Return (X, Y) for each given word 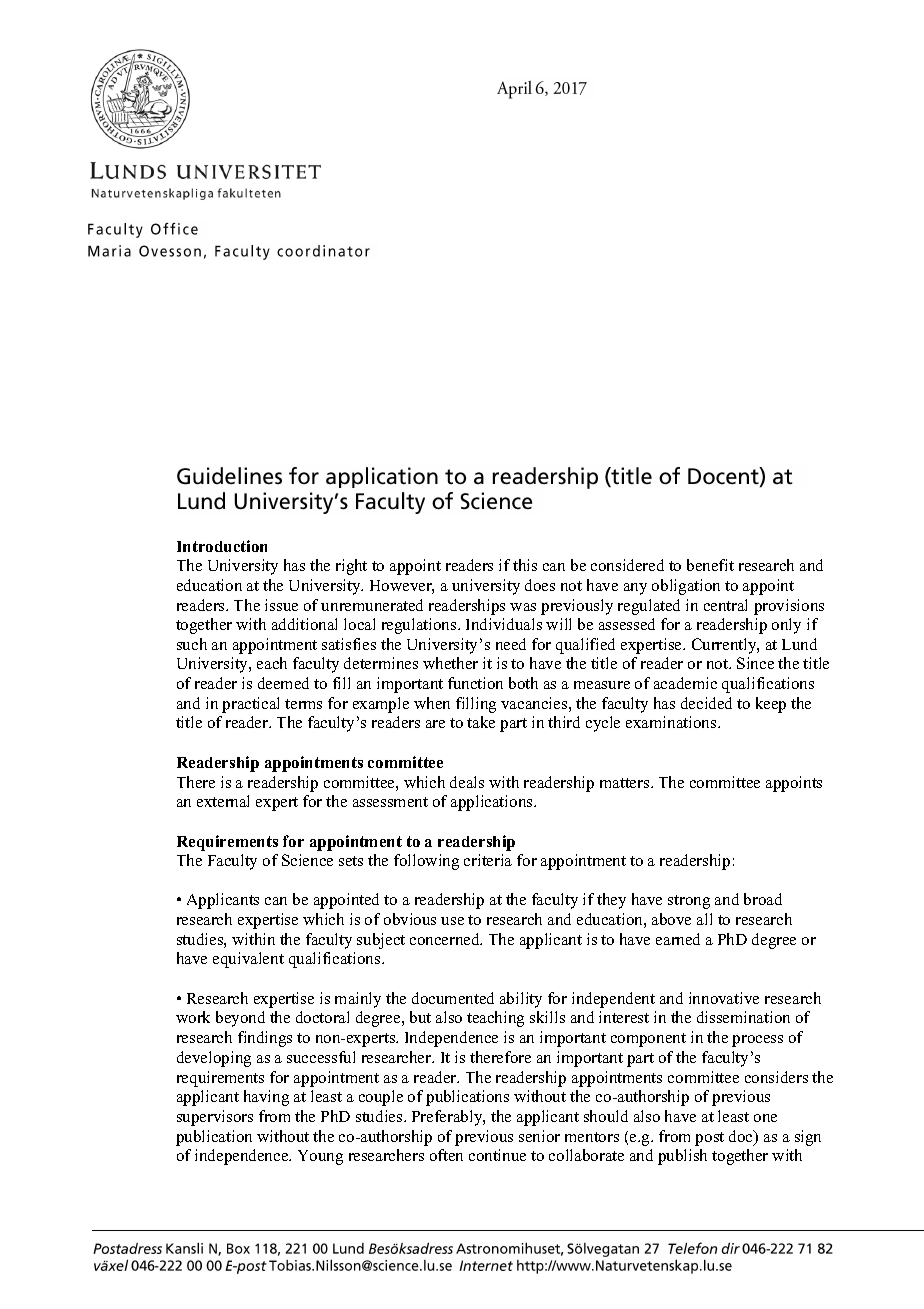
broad (763, 899)
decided (706, 703)
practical (250, 705)
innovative (724, 998)
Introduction (222, 546)
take (481, 722)
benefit (710, 565)
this (525, 565)
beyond (240, 1019)
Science (307, 860)
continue (497, 1155)
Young (320, 1157)
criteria (488, 860)
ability (521, 1000)
